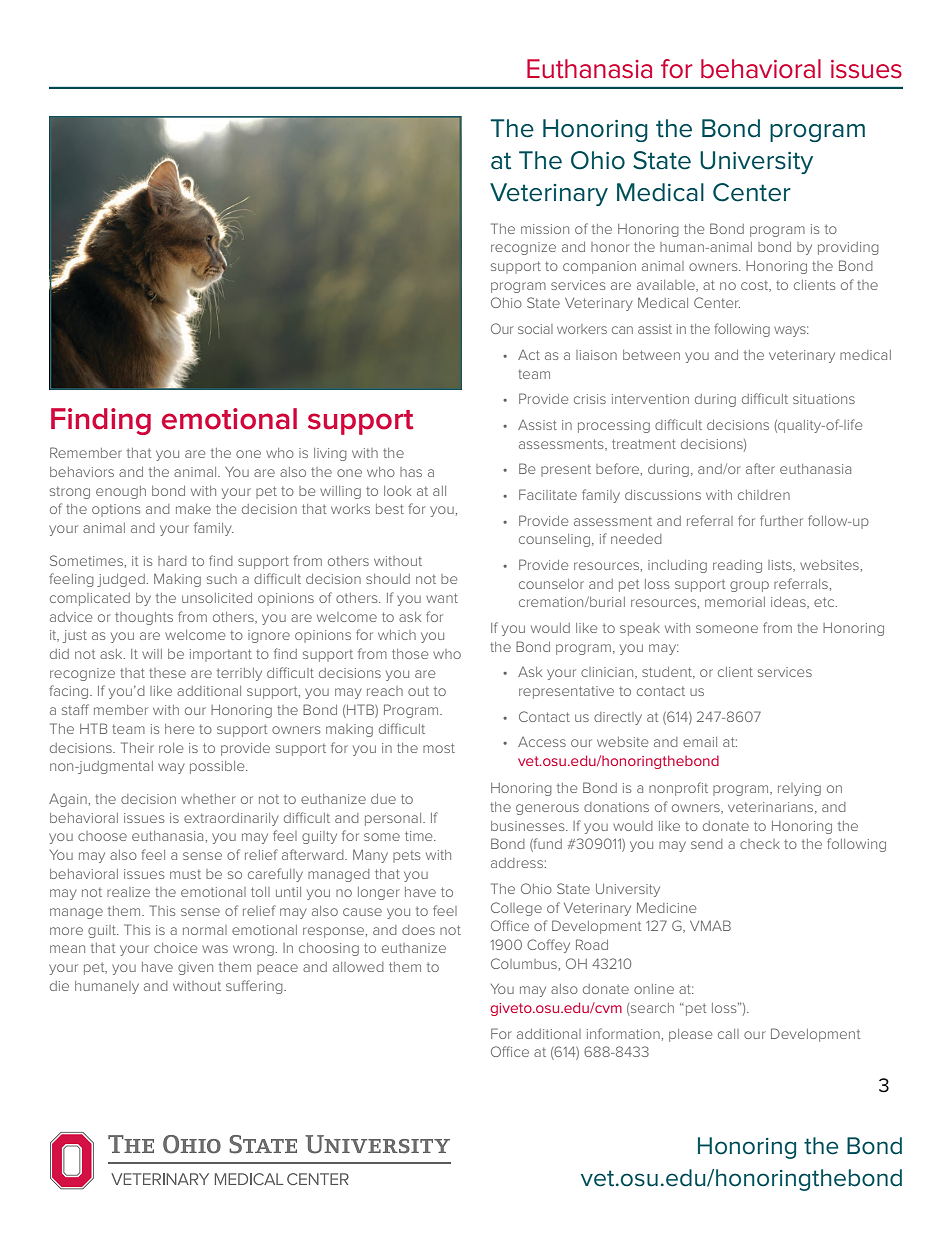  Describe the element at coordinates (524, 963) in the image. I see `Columbus` at that location.
